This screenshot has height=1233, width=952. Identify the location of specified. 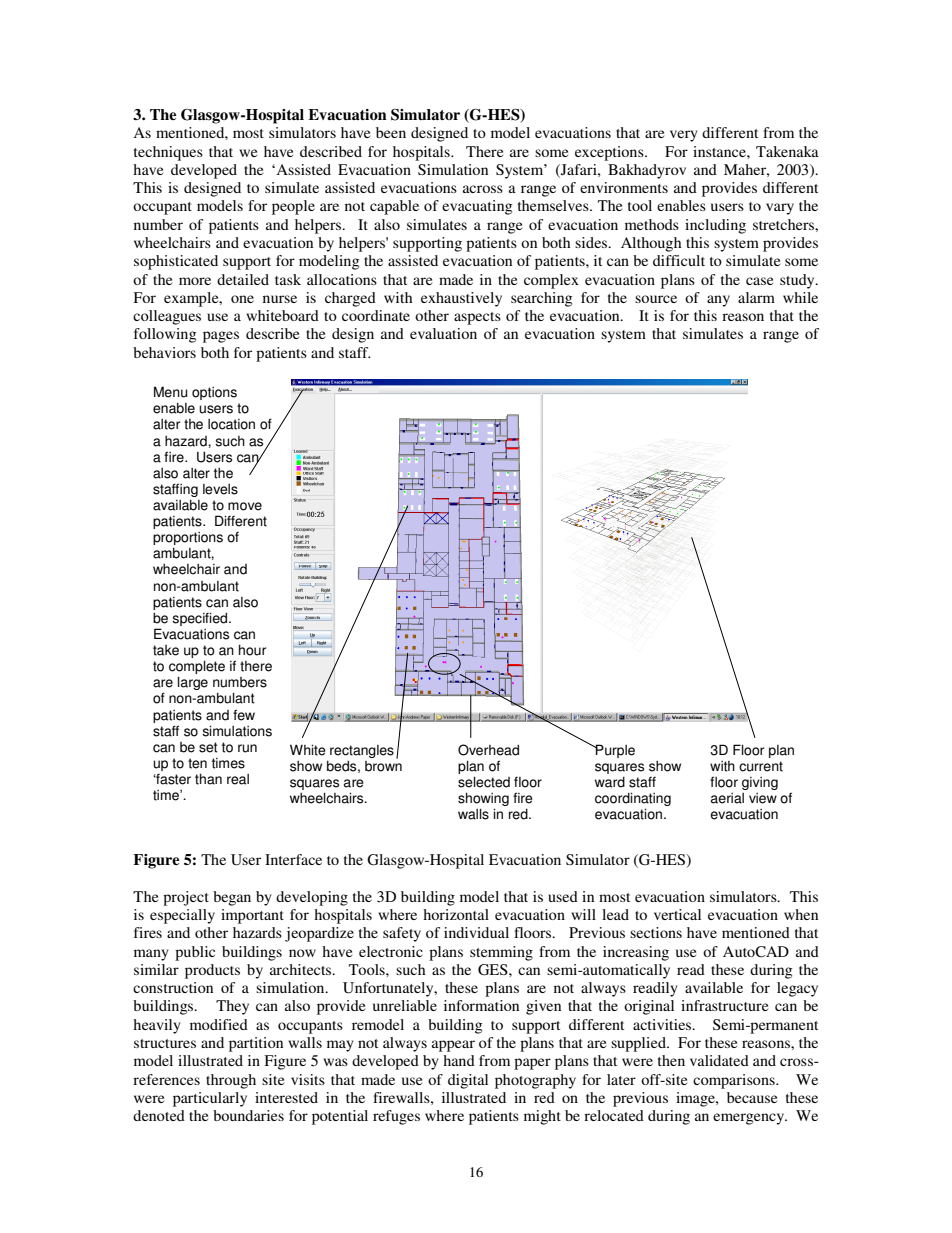
(201, 619).
